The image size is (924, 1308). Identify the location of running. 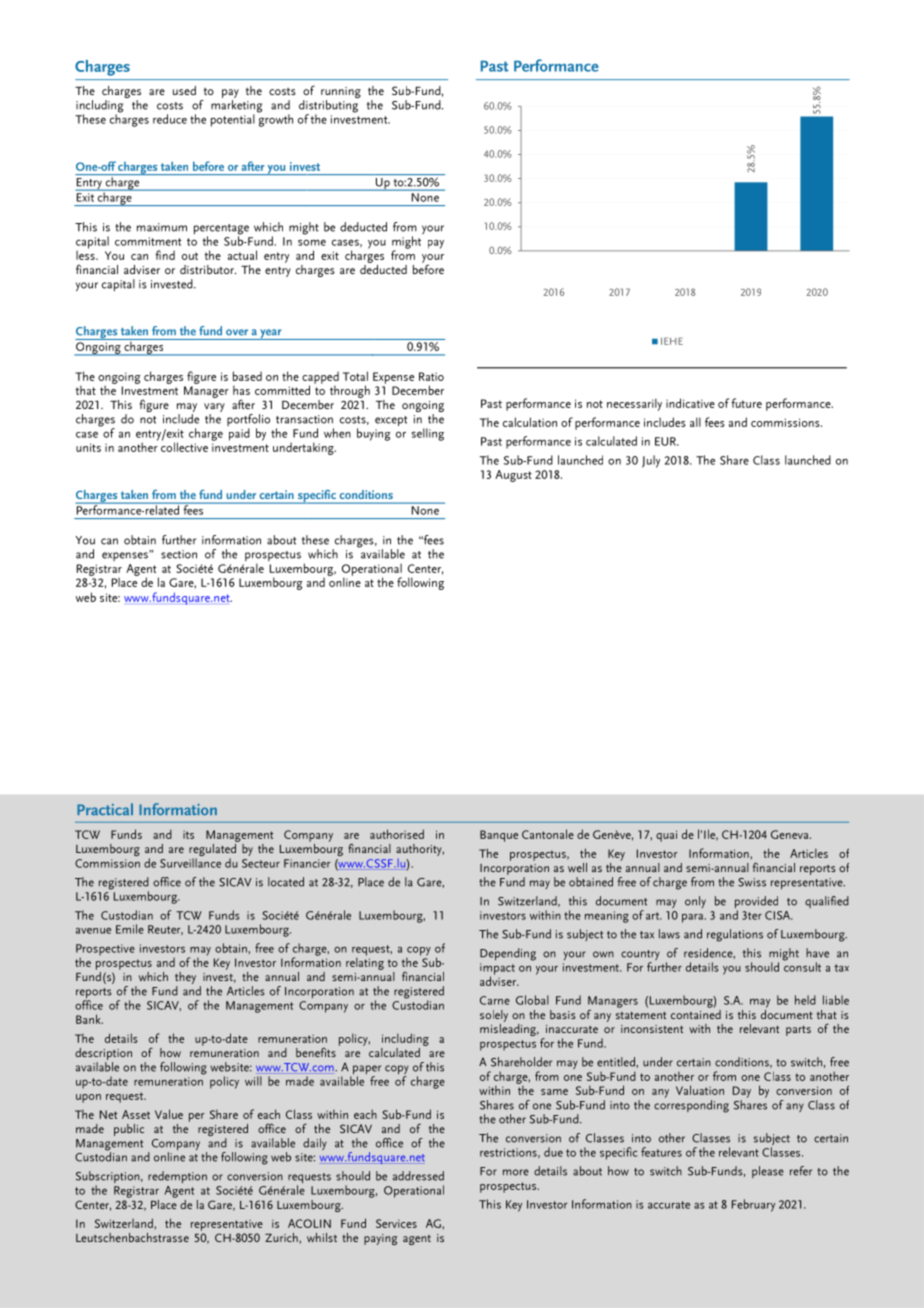
(341, 94).
